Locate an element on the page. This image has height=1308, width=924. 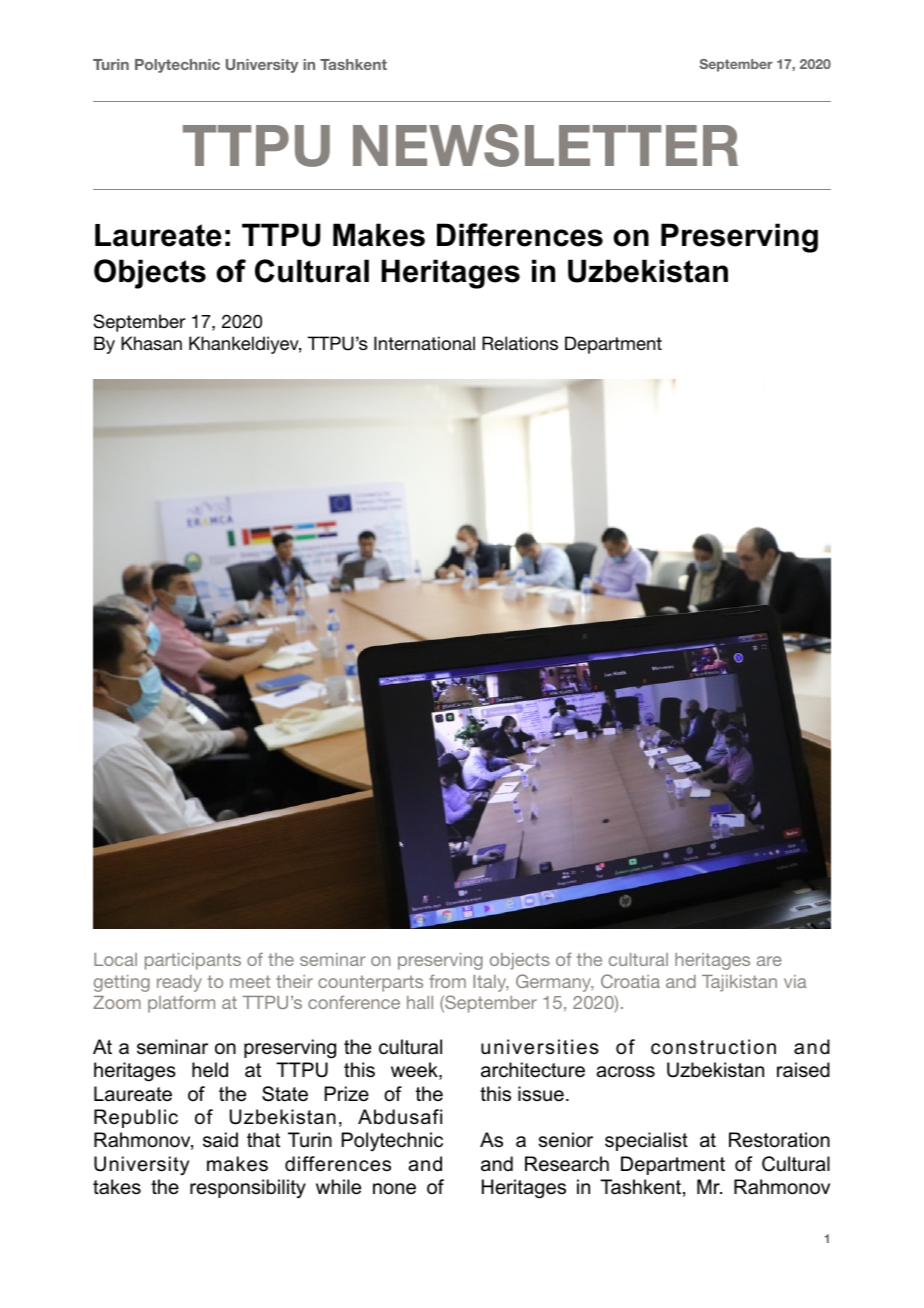
from is located at coordinates (447, 981).
